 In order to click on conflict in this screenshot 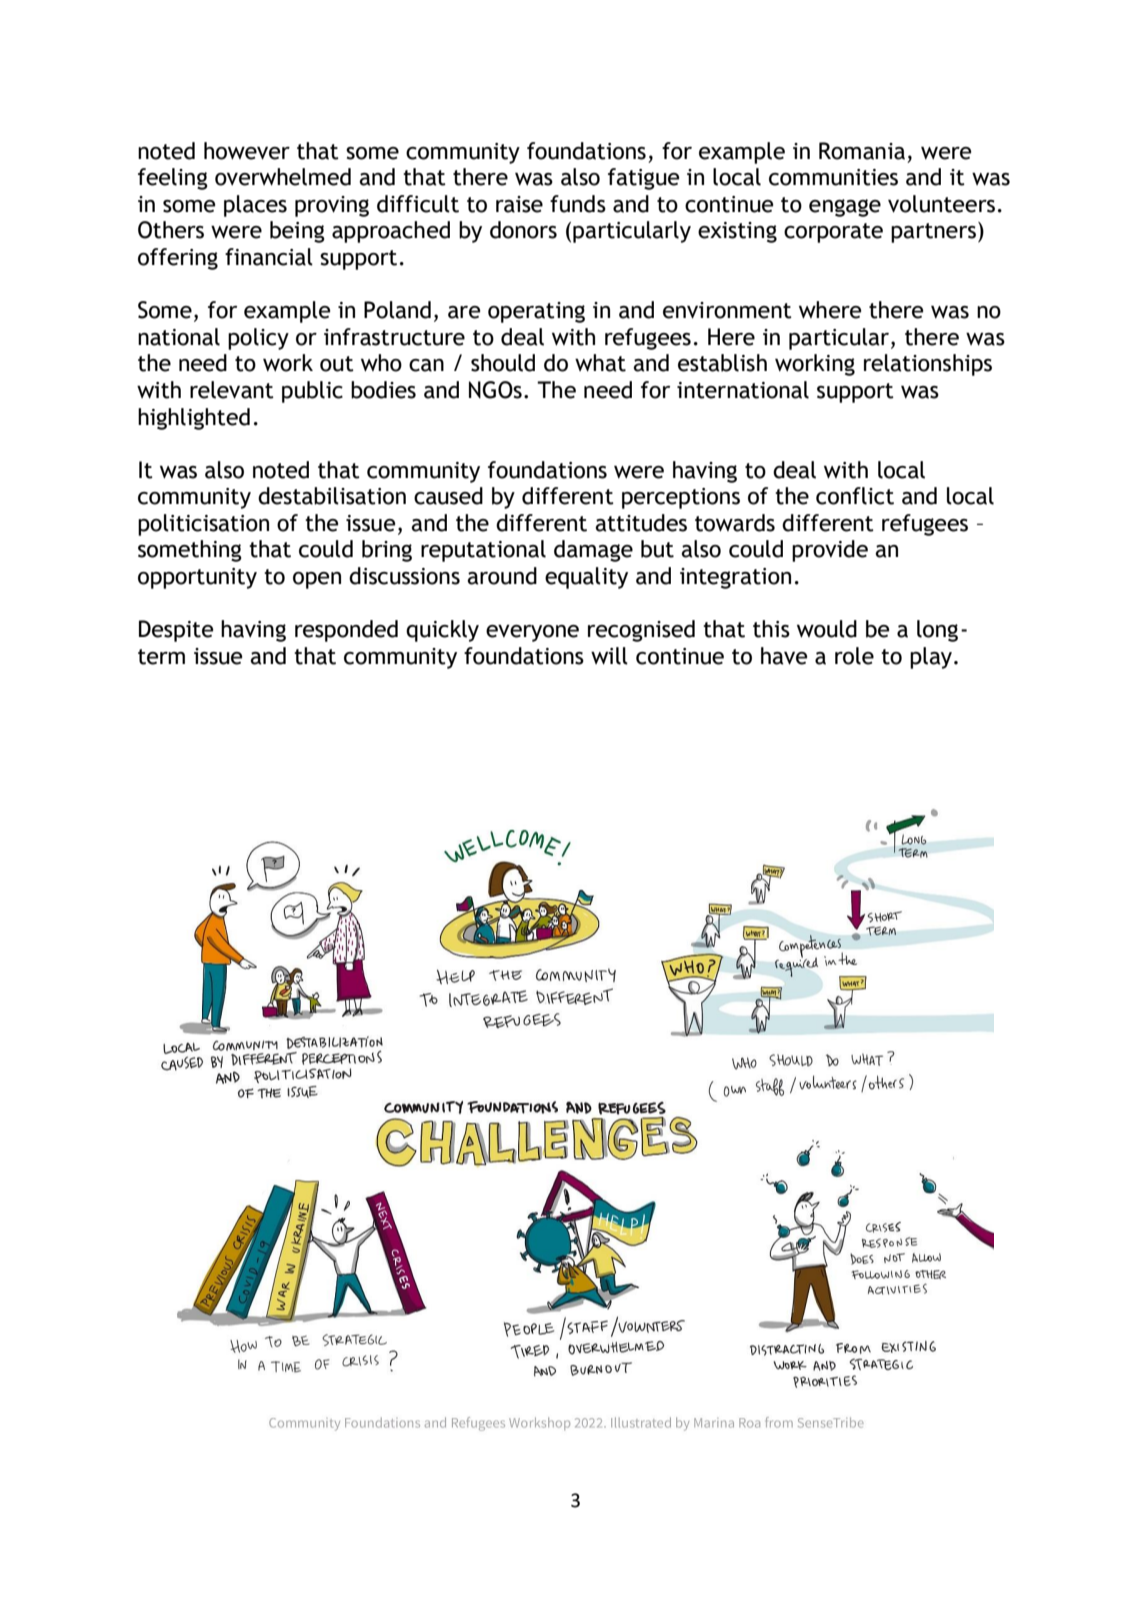, I will do `click(855, 496)`.
